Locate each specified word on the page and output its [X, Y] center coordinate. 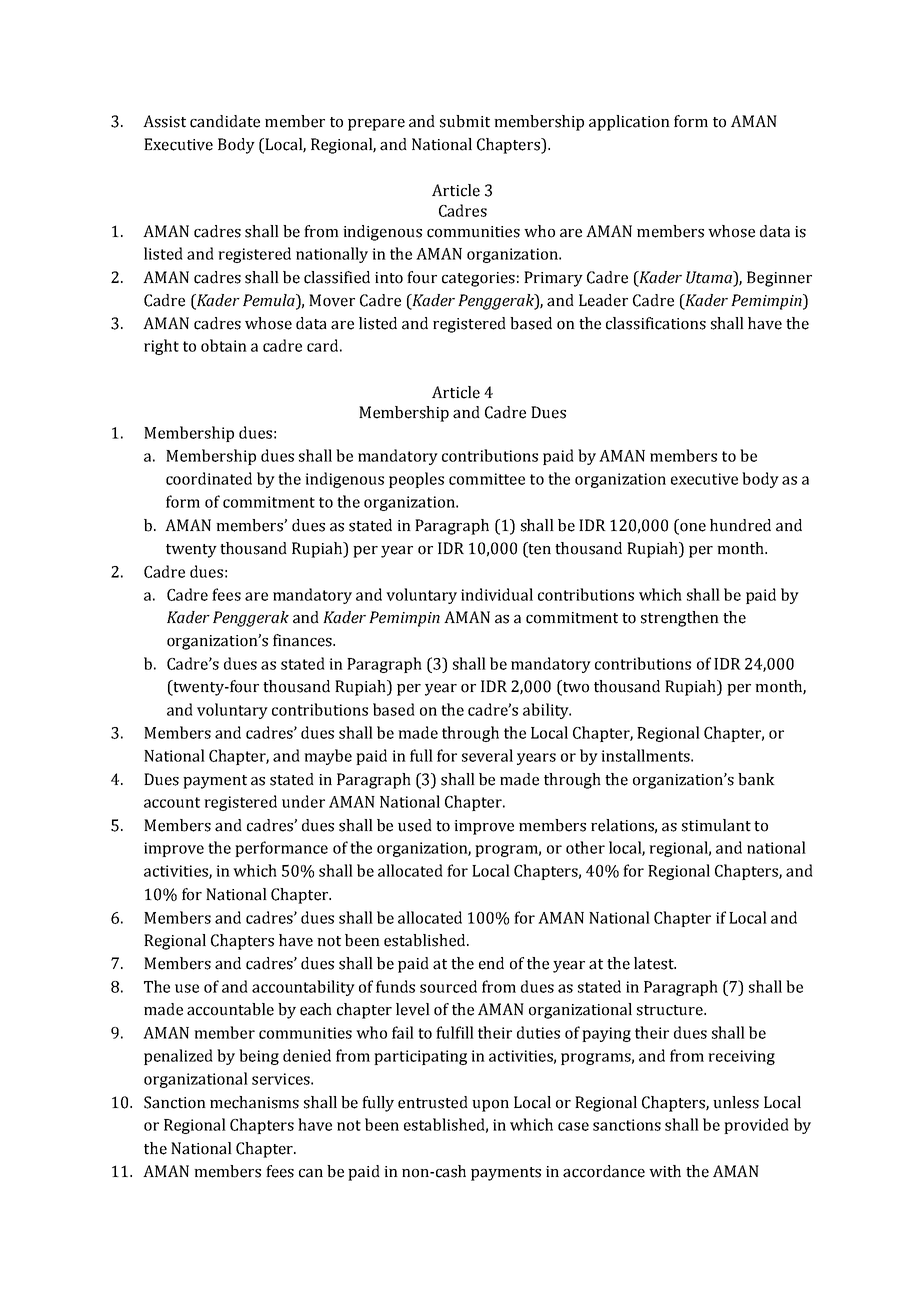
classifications [656, 323]
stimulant [716, 825]
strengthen [680, 619]
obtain [224, 345]
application [629, 123]
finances [303, 640]
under [303, 801]
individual [497, 594]
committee [487, 479]
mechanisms [254, 1102]
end [491, 963]
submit [465, 121]
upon [490, 1106]
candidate [225, 121]
